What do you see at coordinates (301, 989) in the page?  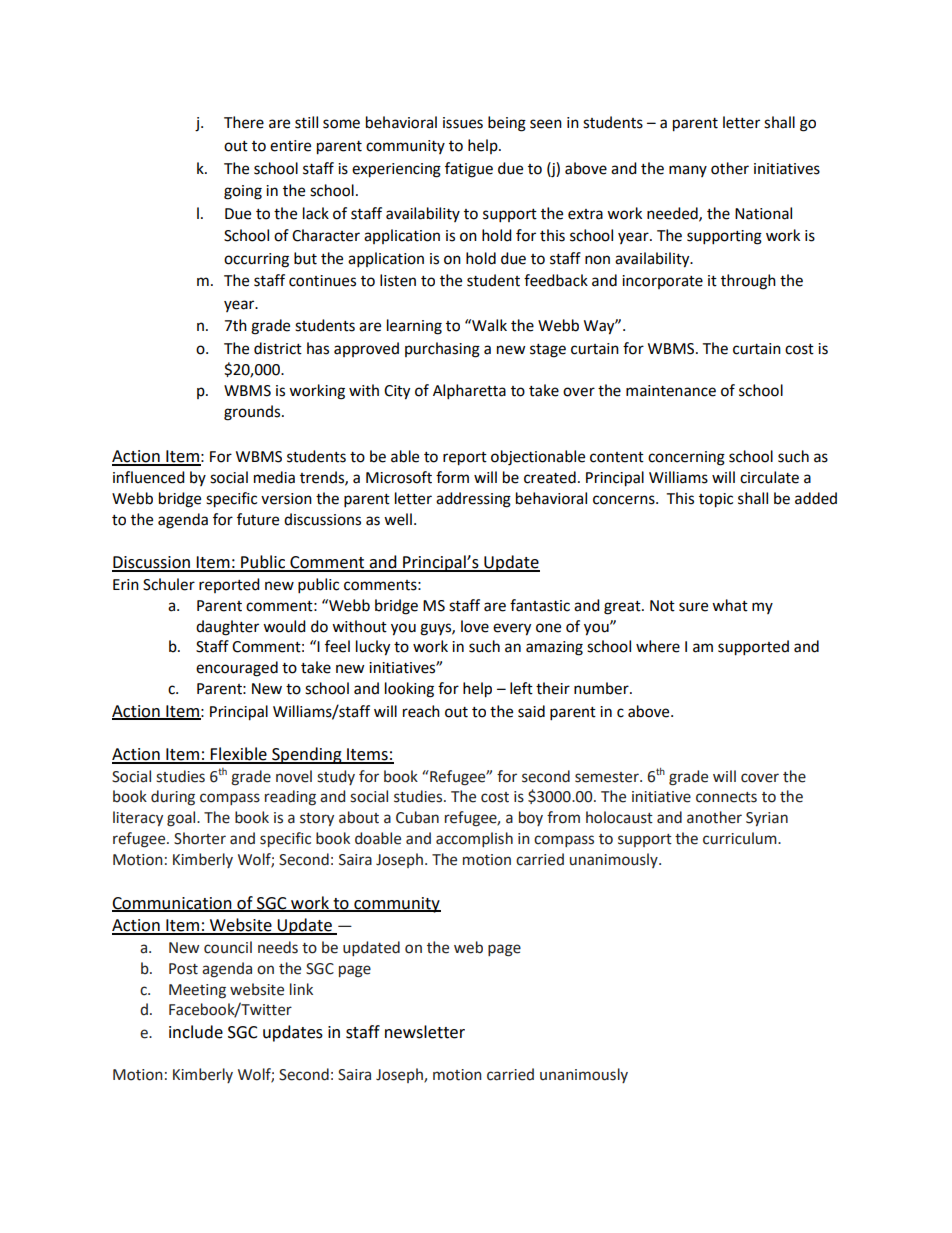 I see `link` at bounding box center [301, 989].
